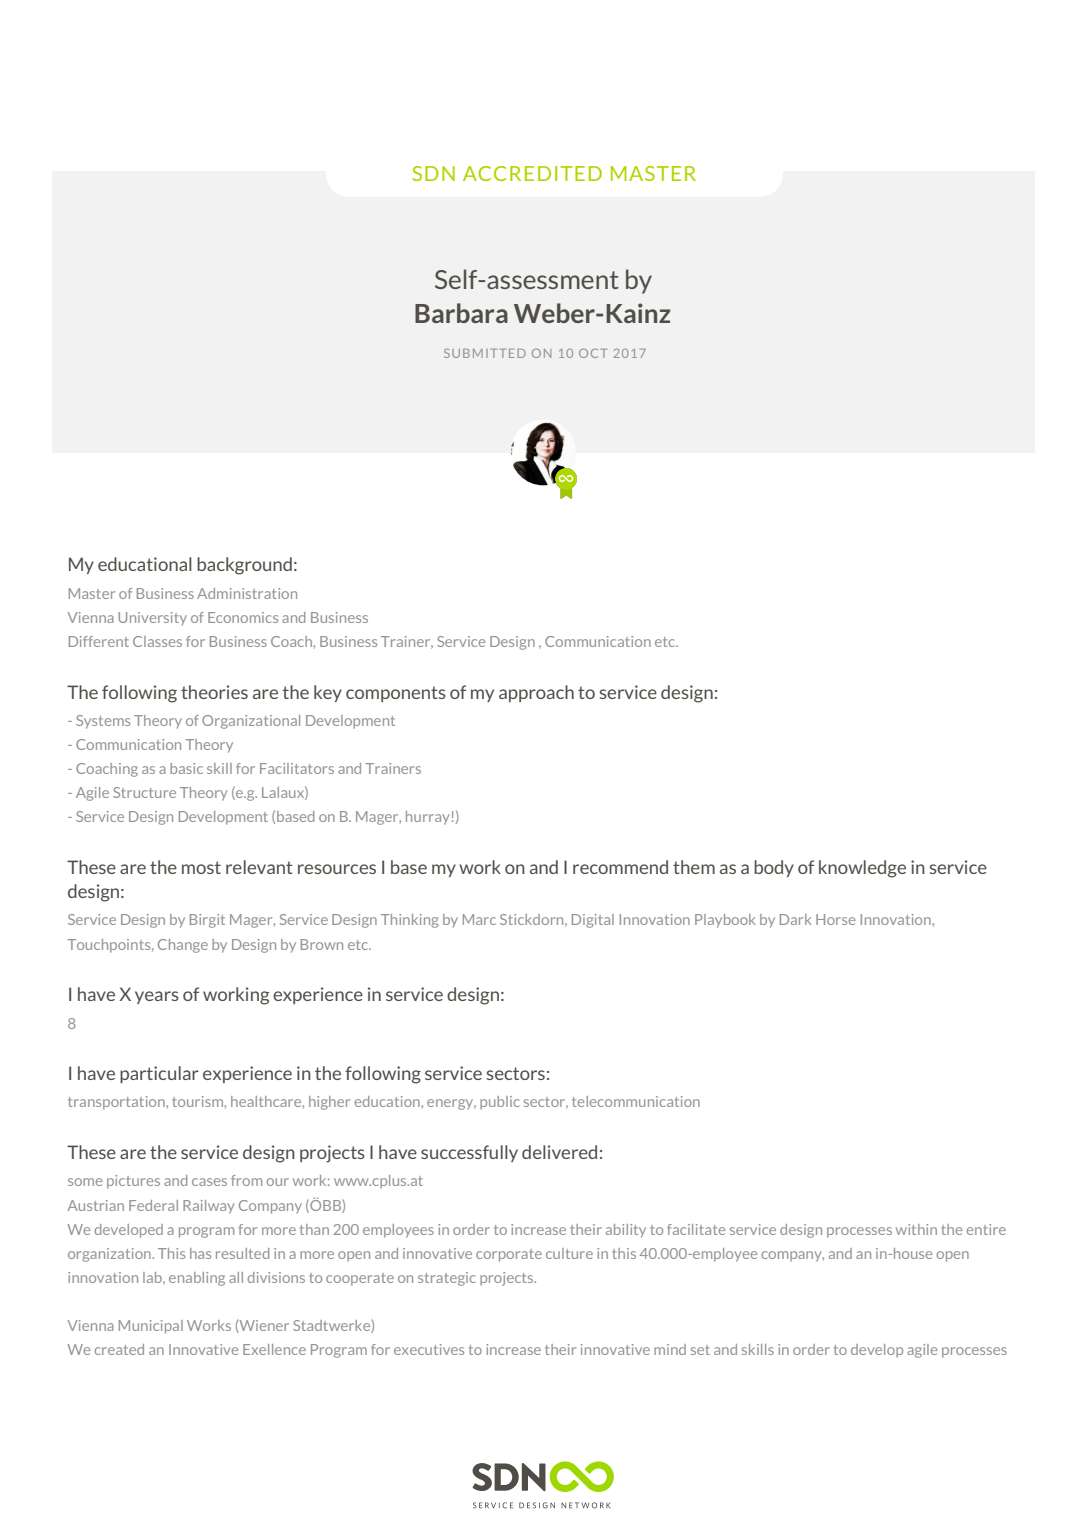 Image resolution: width=1087 pixels, height=1538 pixels. I want to click on within, so click(916, 1229).
